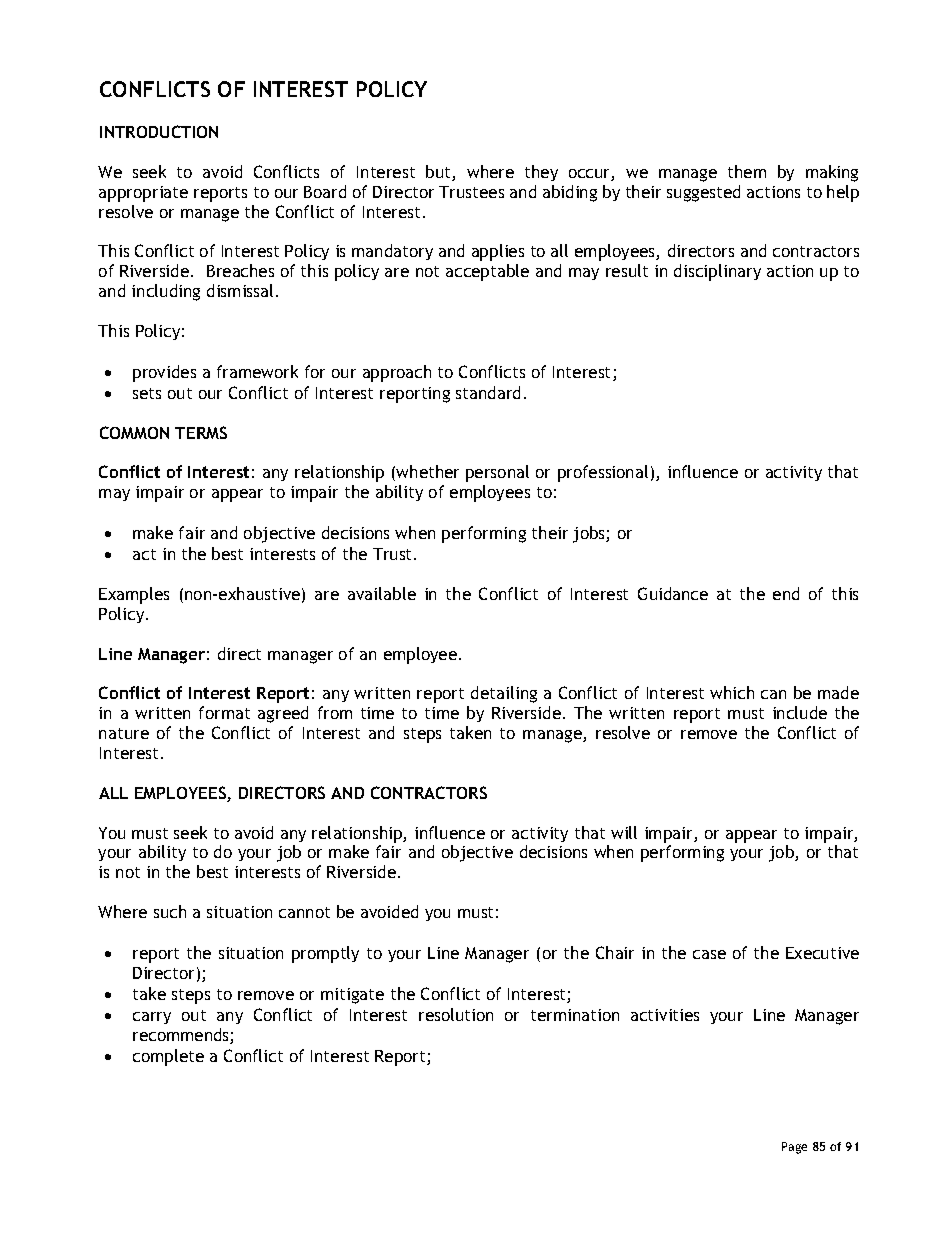  What do you see at coordinates (168, 1057) in the screenshot?
I see `complete` at bounding box center [168, 1057].
